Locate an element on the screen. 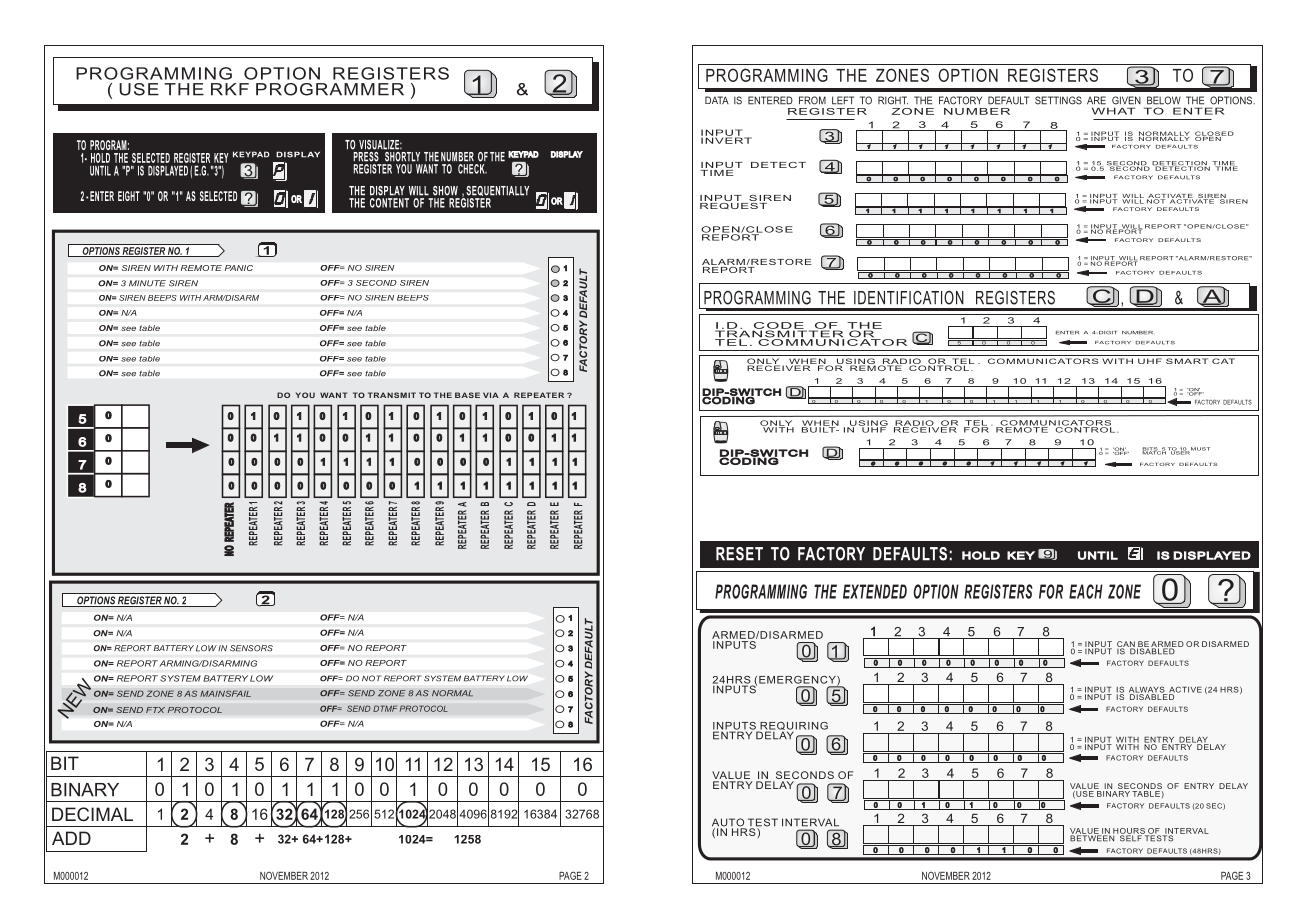  INVERT is located at coordinates (726, 139).
